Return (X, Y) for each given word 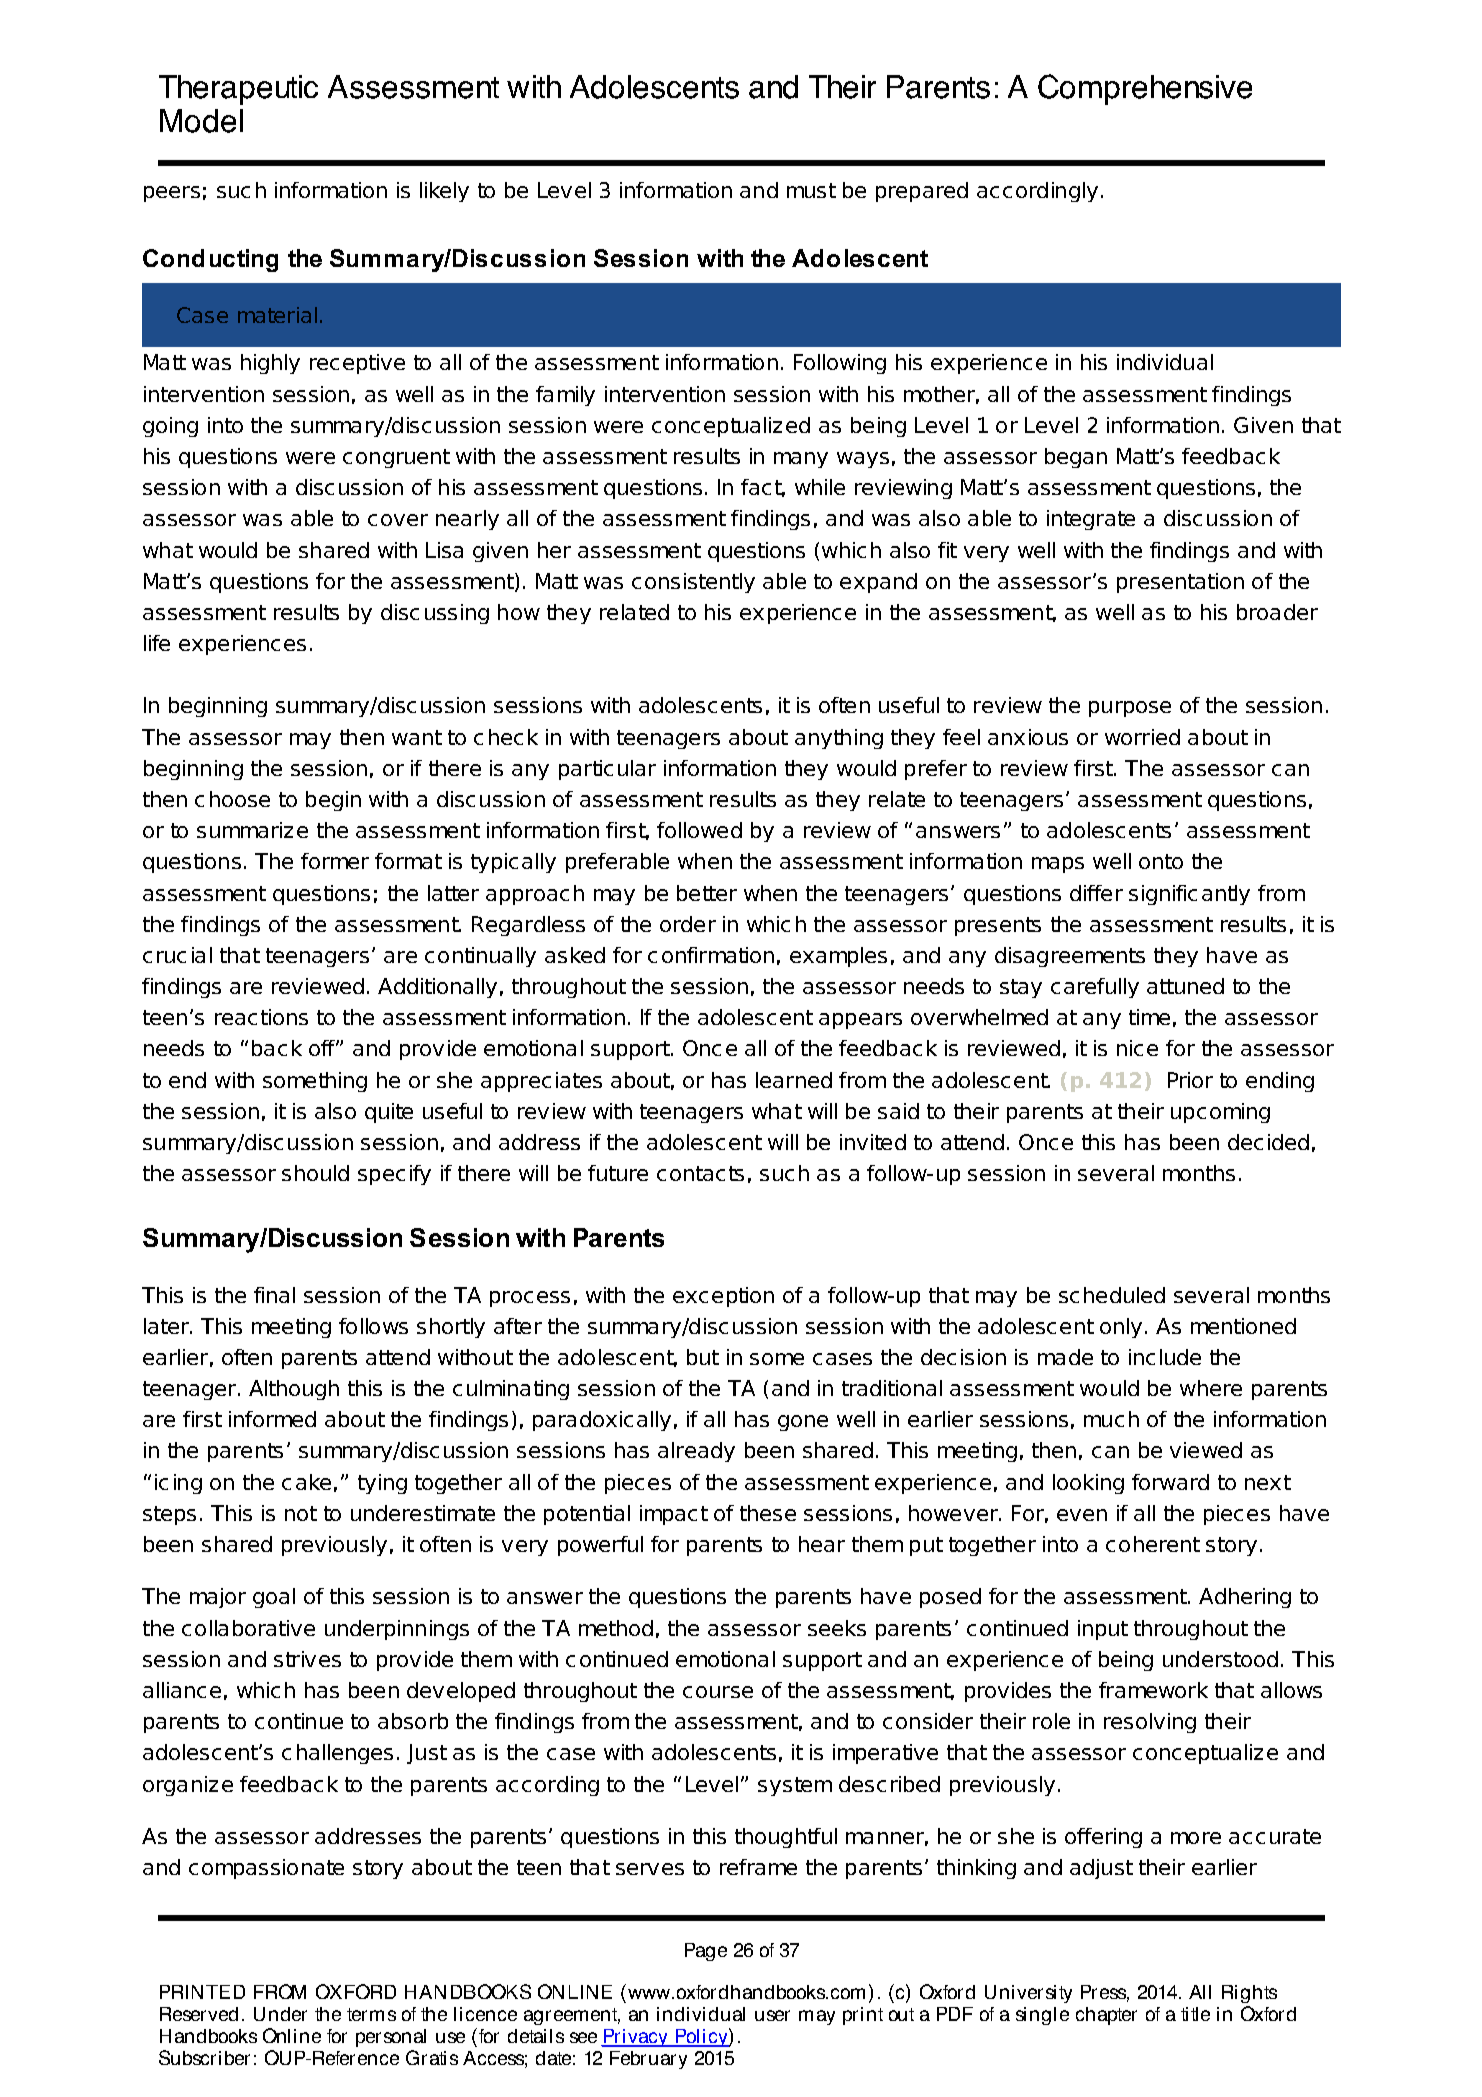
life (157, 643)
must (811, 190)
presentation (1180, 583)
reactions (261, 1017)
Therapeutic (238, 90)
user (772, 2015)
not (301, 1513)
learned (794, 1080)
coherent (1153, 1544)
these (768, 1513)
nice (1137, 1048)
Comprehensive (1145, 89)
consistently (693, 583)
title (1195, 2014)
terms (371, 2014)
